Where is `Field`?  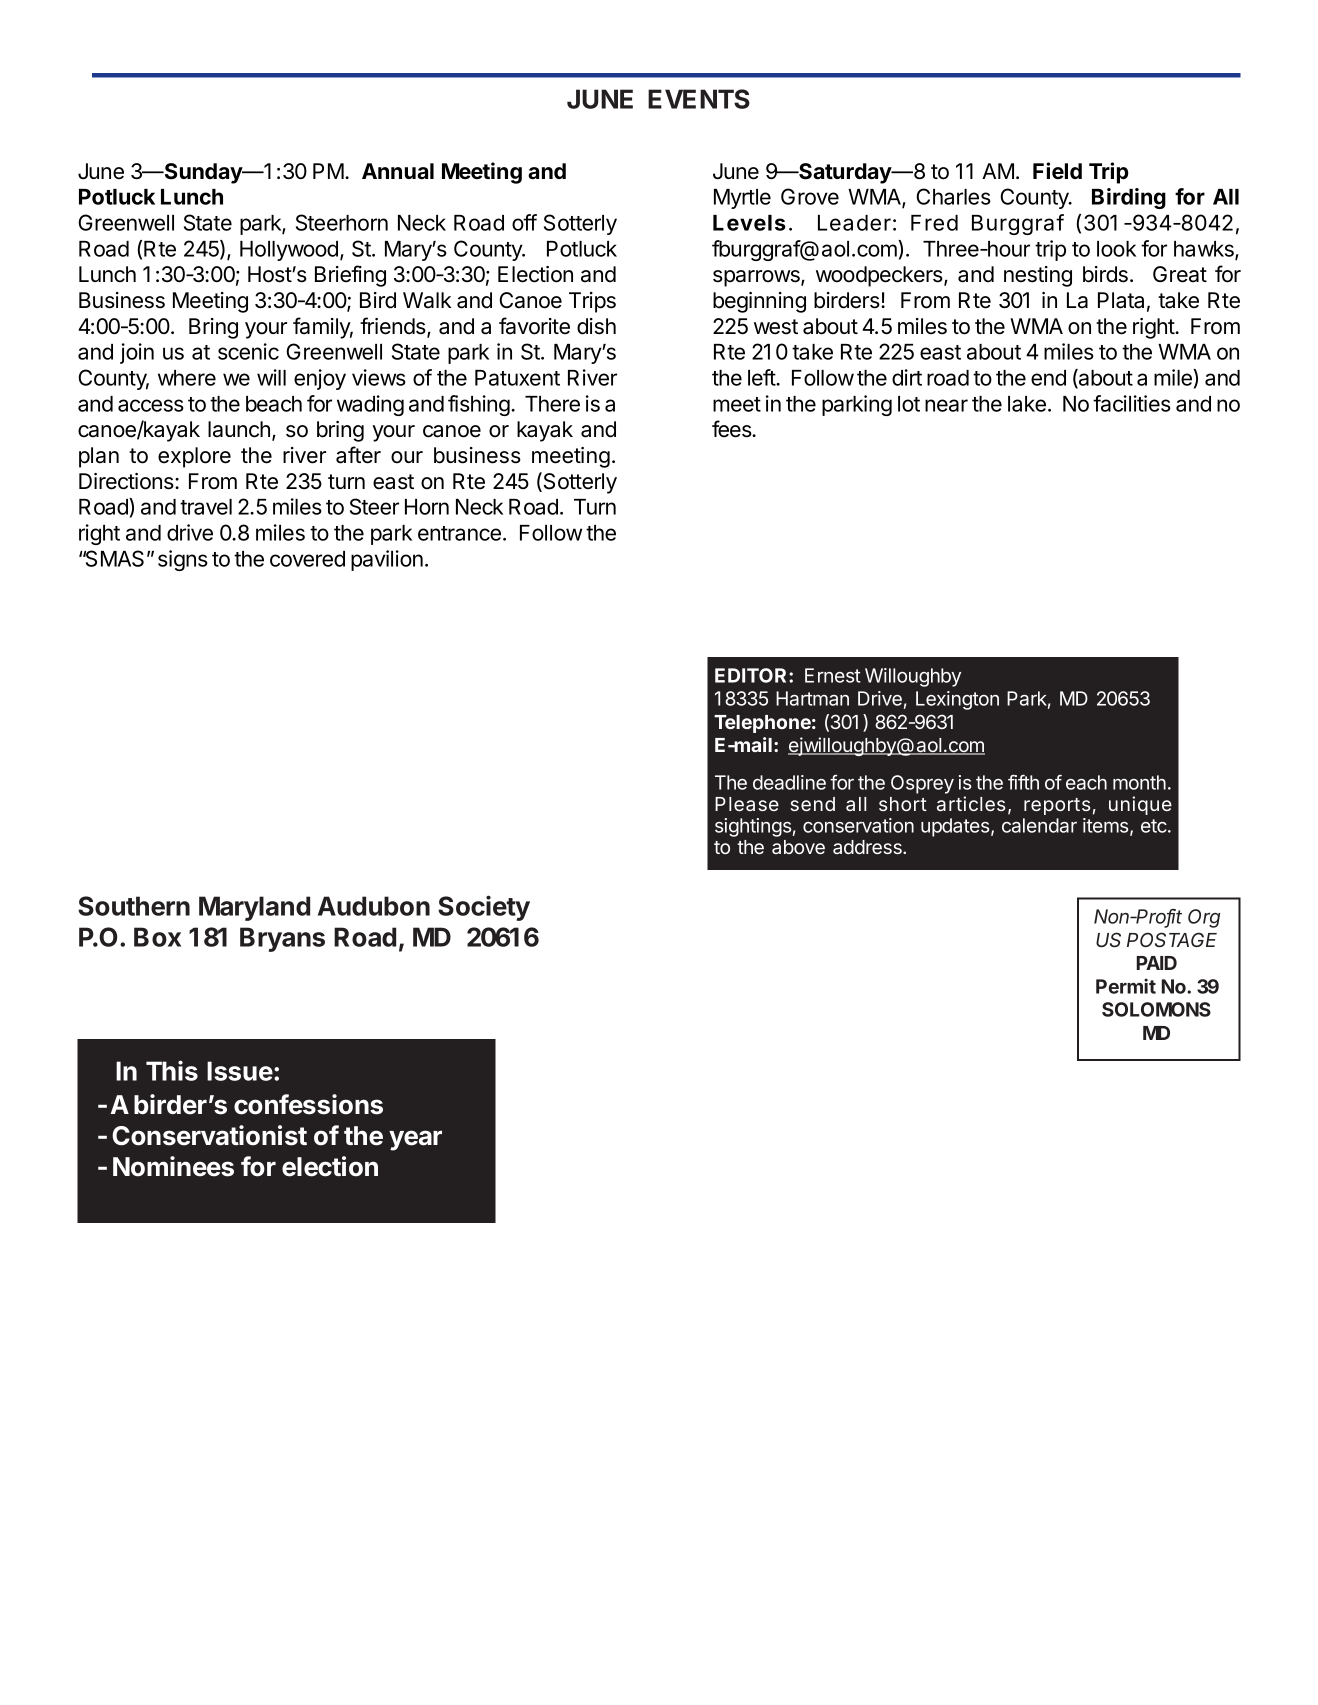
Field is located at coordinates (1057, 170).
